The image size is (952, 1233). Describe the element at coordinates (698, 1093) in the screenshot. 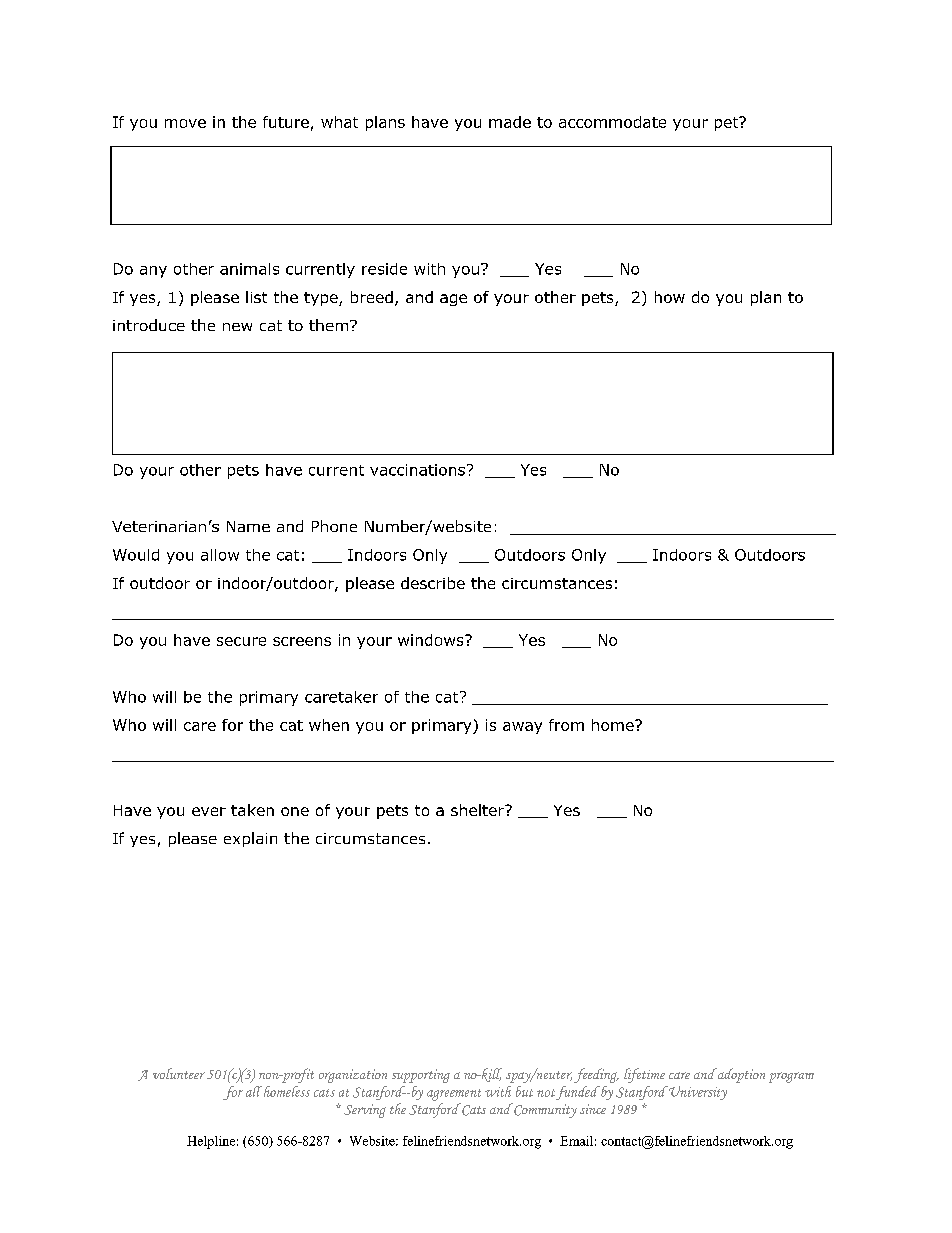

I see `University` at that location.
